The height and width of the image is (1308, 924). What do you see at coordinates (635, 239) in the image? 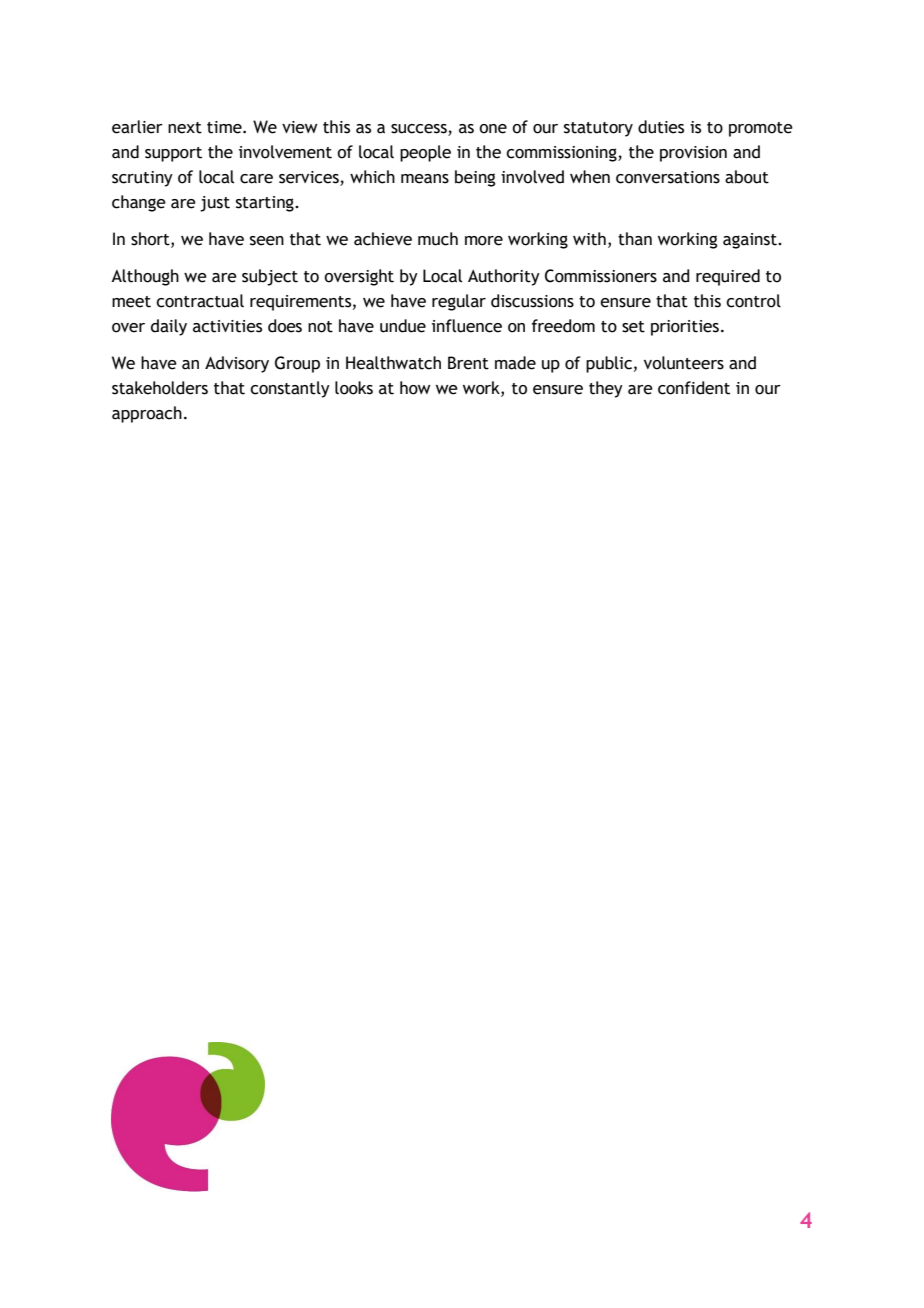
I see `than` at bounding box center [635, 239].
